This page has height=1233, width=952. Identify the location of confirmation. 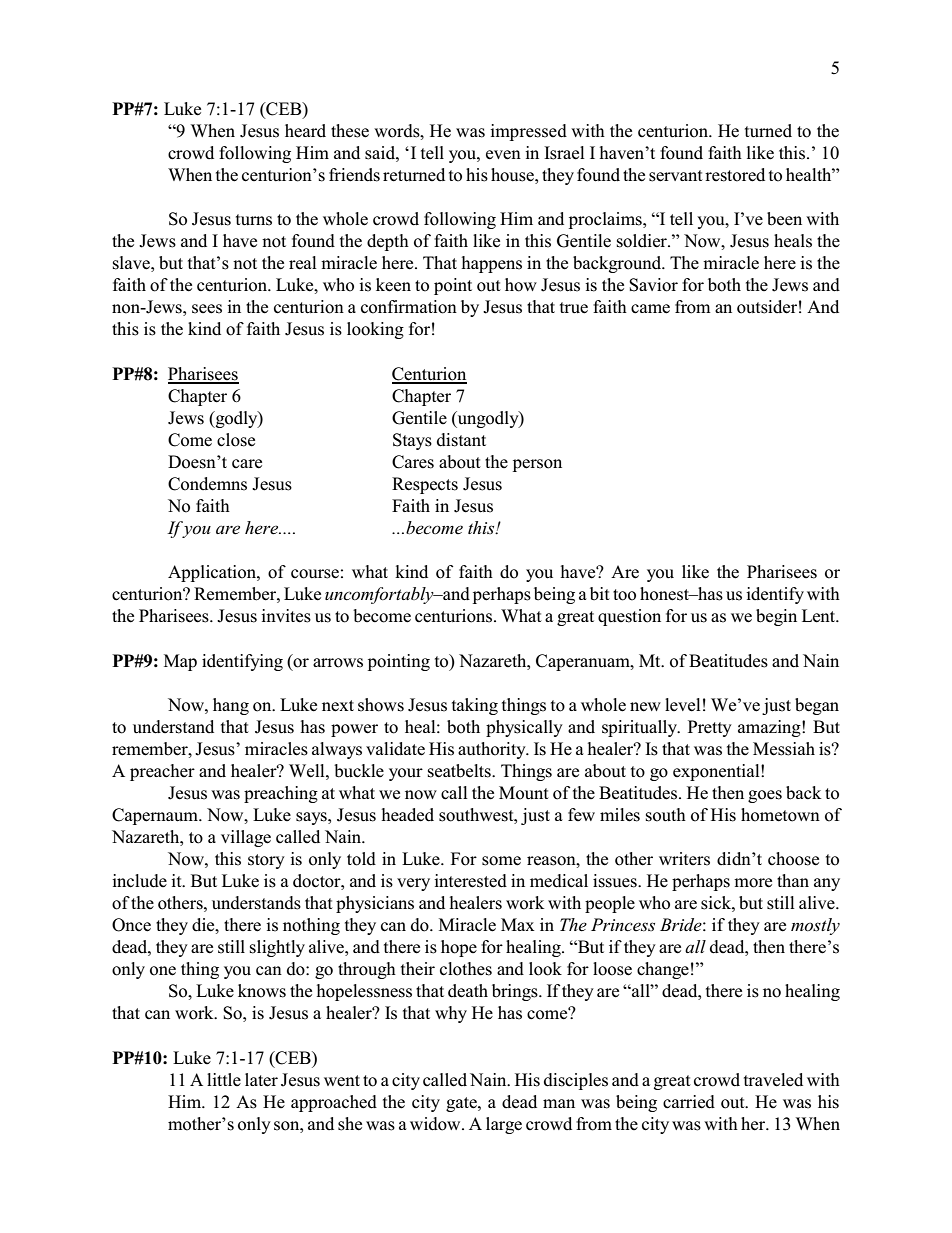
(409, 307).
